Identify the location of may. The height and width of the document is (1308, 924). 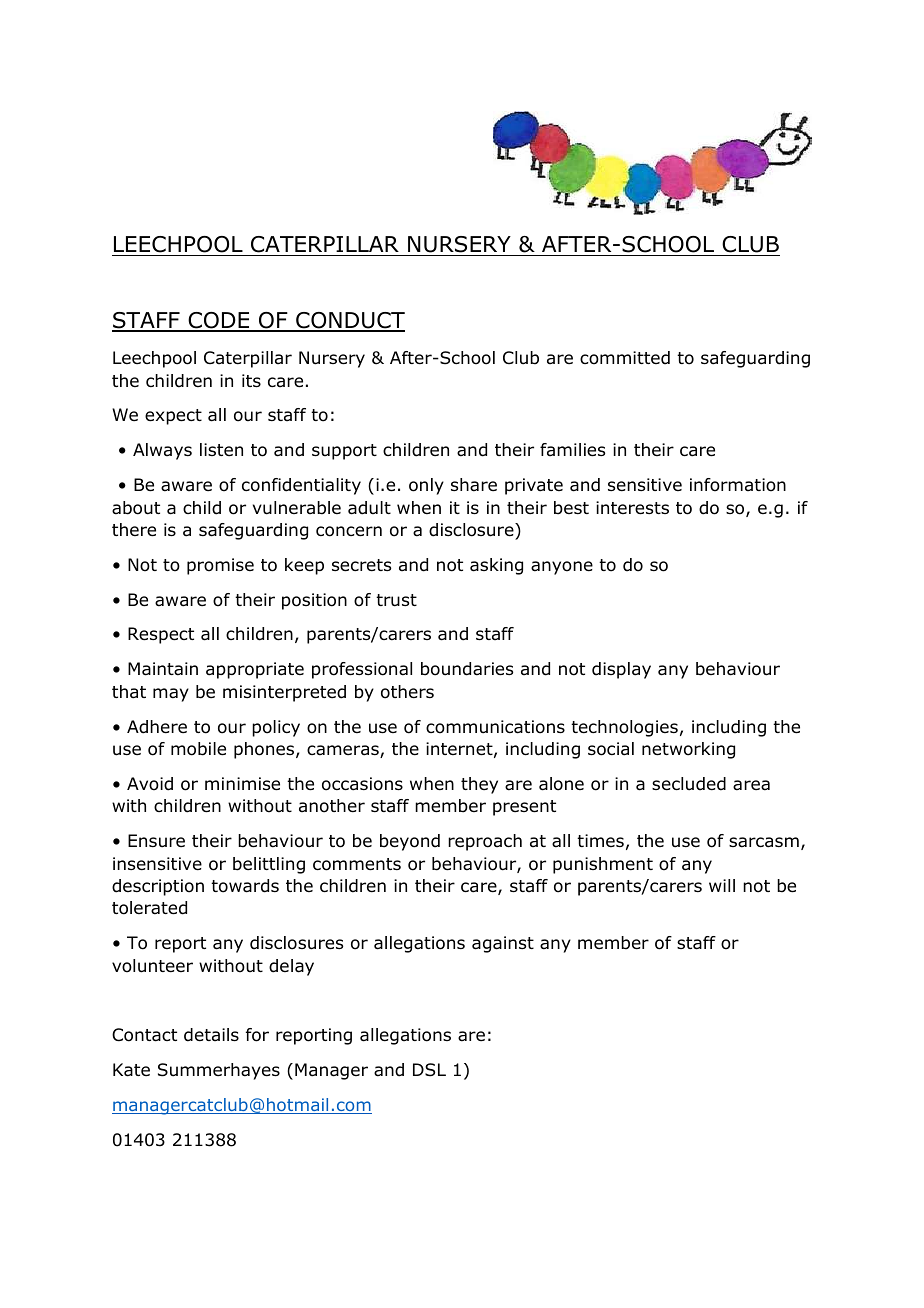
(171, 695).
